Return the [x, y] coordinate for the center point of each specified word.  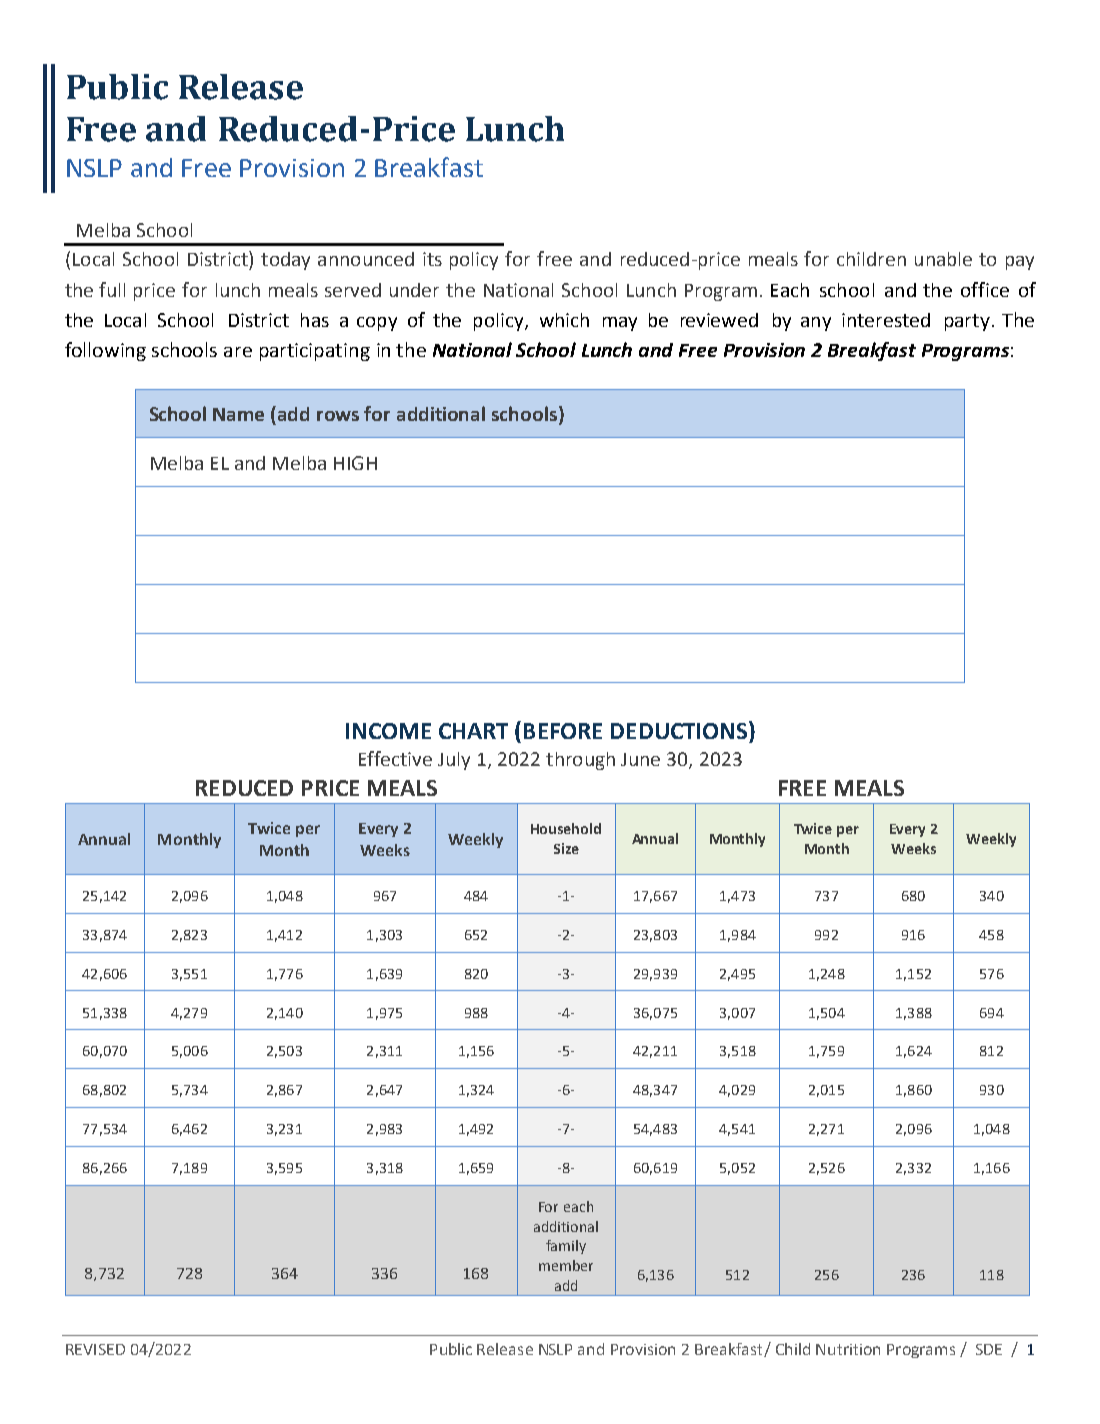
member [566, 1265]
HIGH [355, 463]
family [566, 1247]
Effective [395, 758]
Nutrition [848, 1349]
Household [566, 828]
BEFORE [563, 731]
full [112, 289]
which [564, 320]
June [640, 759]
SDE [989, 1349]
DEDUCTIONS [680, 730]
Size [566, 848]
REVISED [95, 1349]
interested [886, 320]
